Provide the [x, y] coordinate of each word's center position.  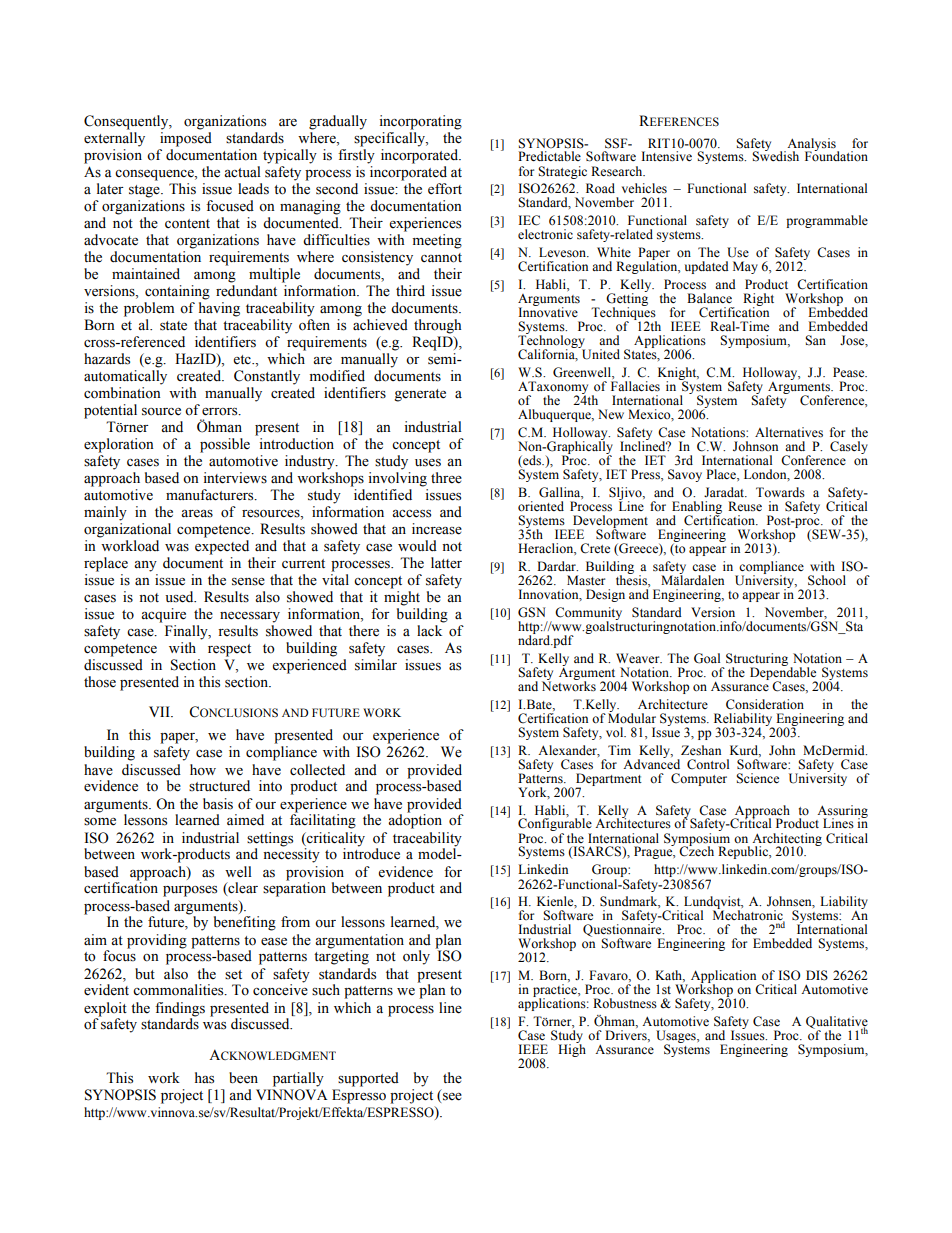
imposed [186, 139]
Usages [677, 1038]
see [452, 1097]
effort [445, 189]
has [204, 1078]
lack [429, 630]
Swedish [775, 155]
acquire [163, 615]
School [827, 580]
